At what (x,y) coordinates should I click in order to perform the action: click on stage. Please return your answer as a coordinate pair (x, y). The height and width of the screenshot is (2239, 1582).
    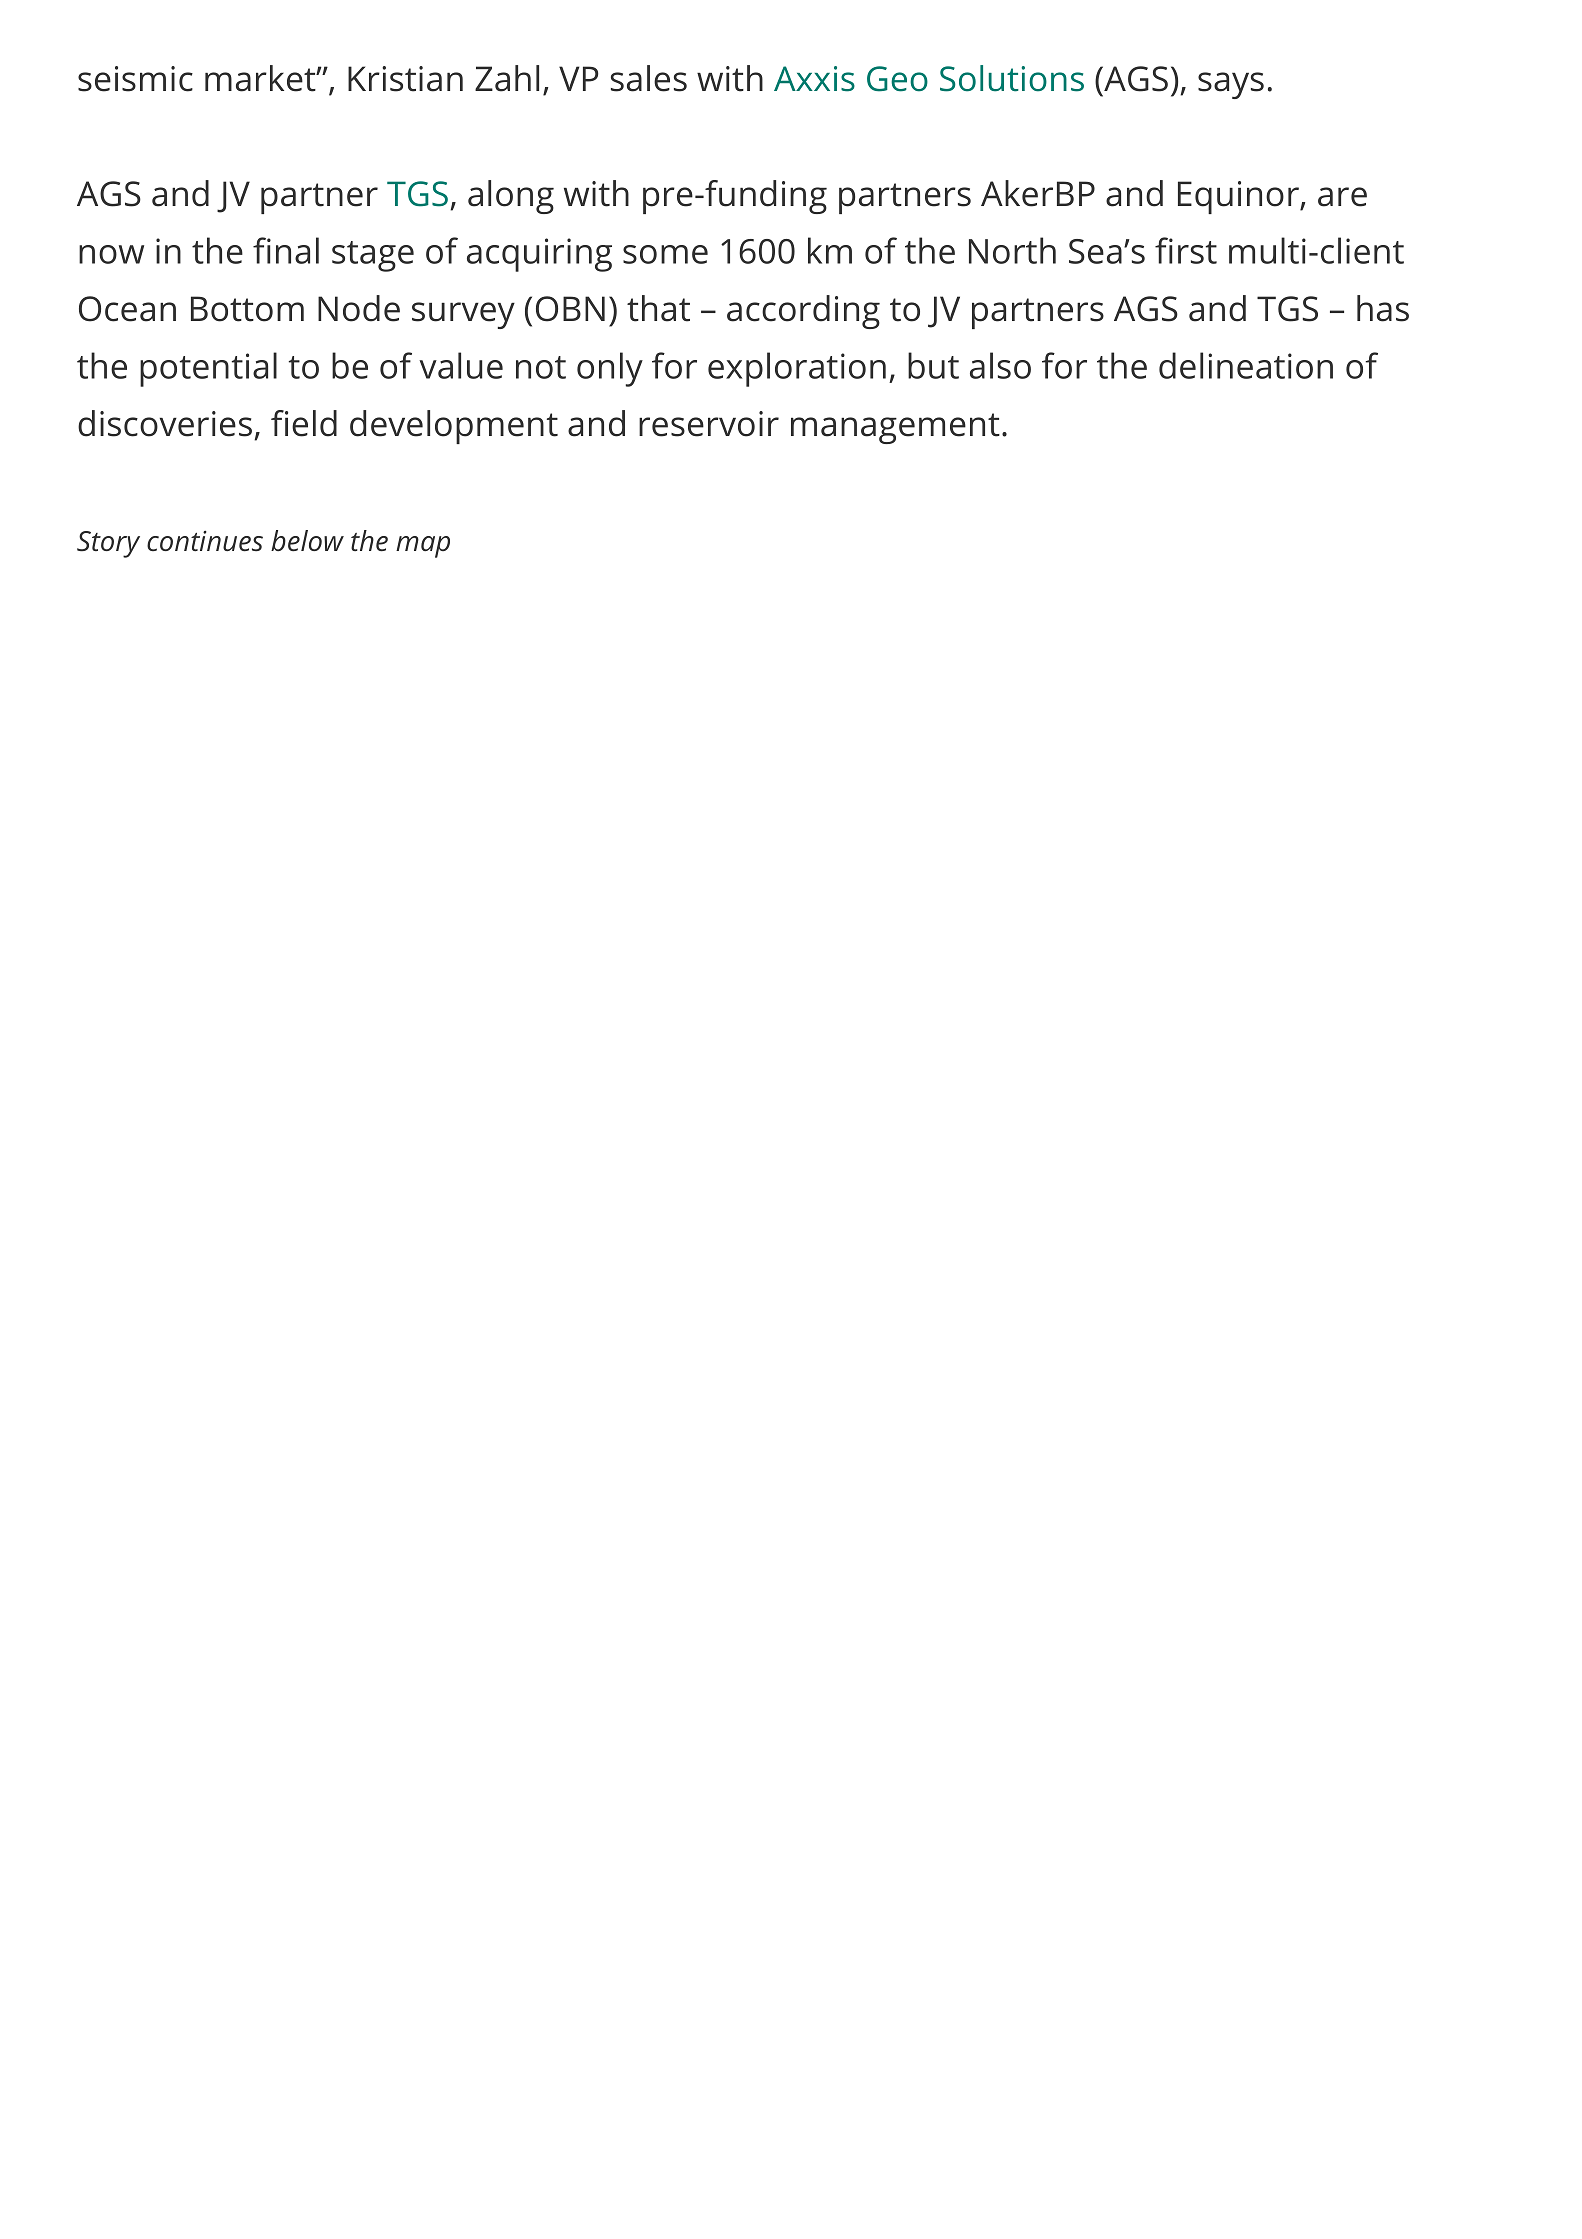
    Looking at the image, I should click on (373, 256).
